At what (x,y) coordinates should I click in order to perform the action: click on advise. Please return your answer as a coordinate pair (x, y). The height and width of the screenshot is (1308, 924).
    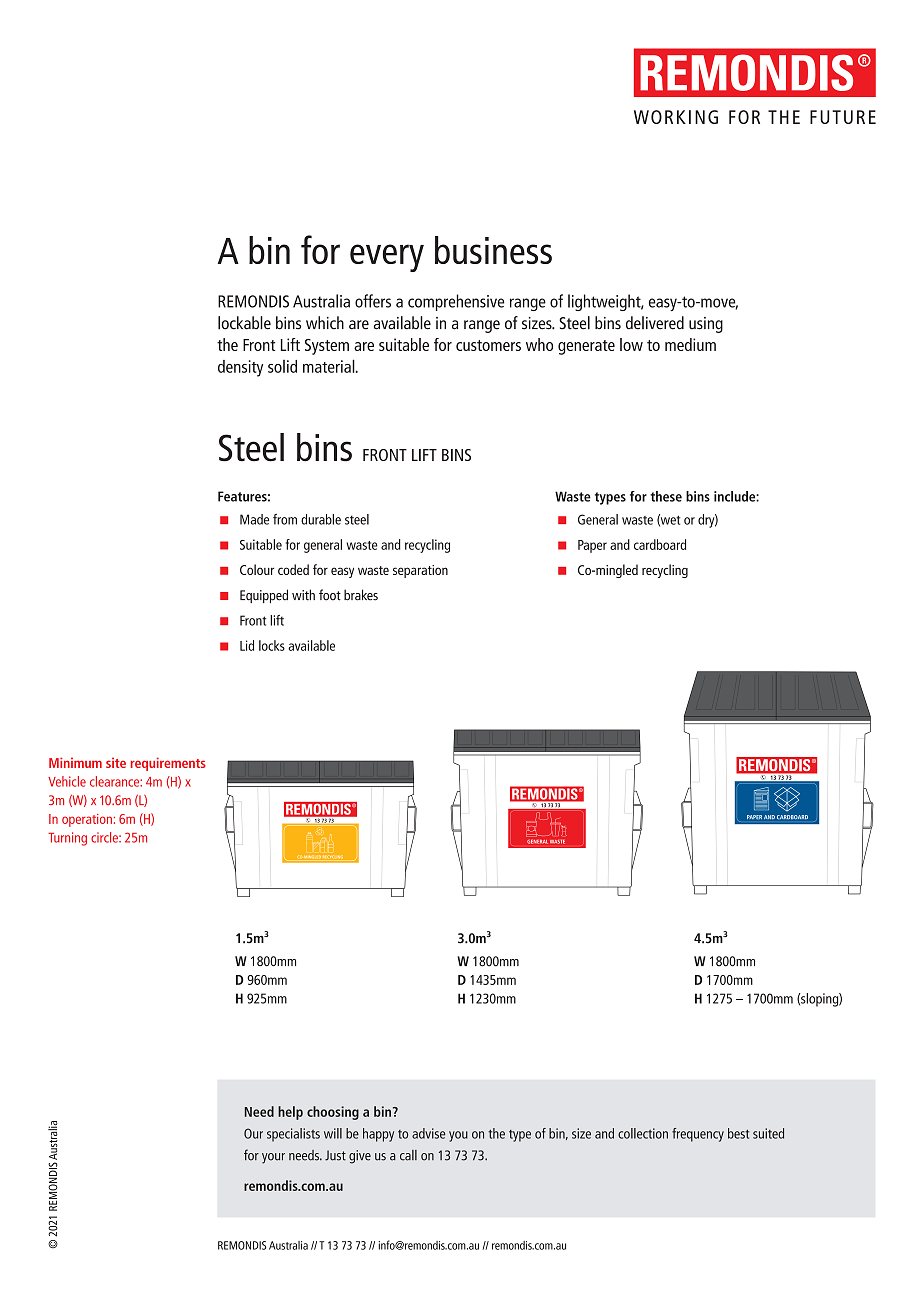
    Looking at the image, I should click on (428, 1133).
